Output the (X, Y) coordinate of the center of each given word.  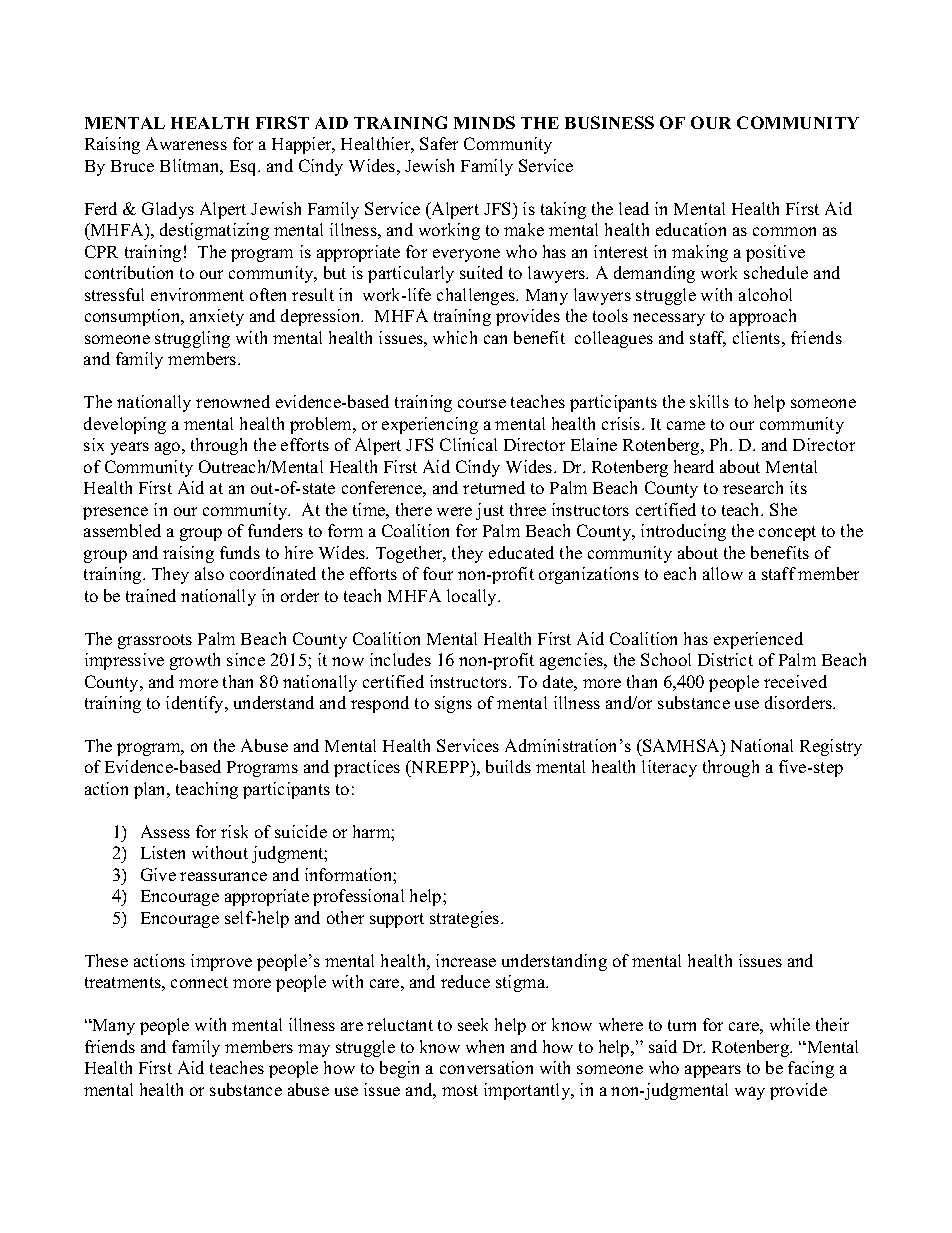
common (784, 231)
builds (508, 766)
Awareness (186, 143)
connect (199, 982)
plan (151, 790)
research (753, 487)
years (130, 448)
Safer (439, 143)
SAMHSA (681, 745)
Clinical (468, 444)
